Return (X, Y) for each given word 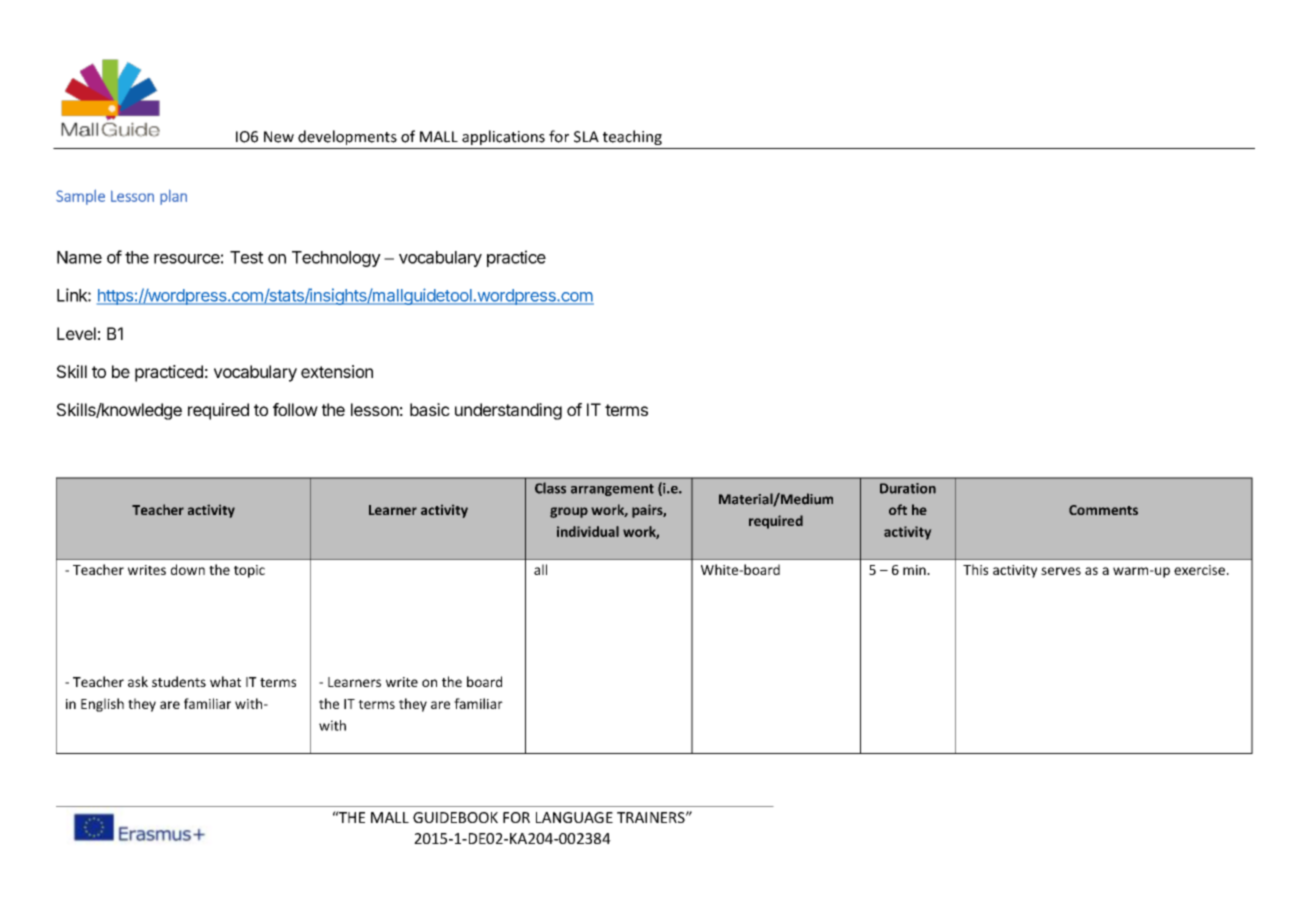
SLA (586, 137)
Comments (1103, 510)
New (279, 137)
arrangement (612, 490)
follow (295, 409)
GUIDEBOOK (455, 817)
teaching (632, 137)
